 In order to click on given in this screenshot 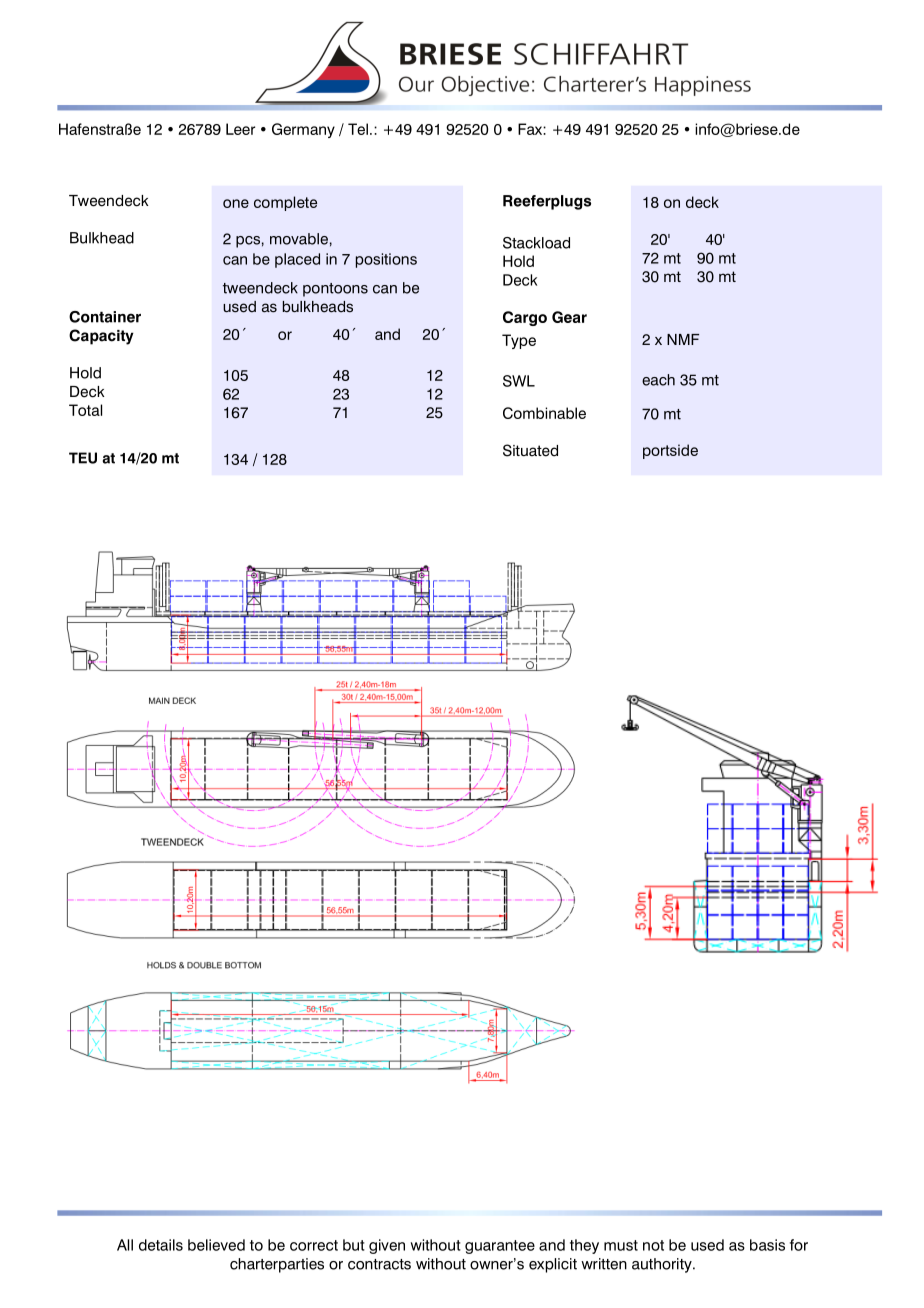, I will do `click(387, 1246)`.
